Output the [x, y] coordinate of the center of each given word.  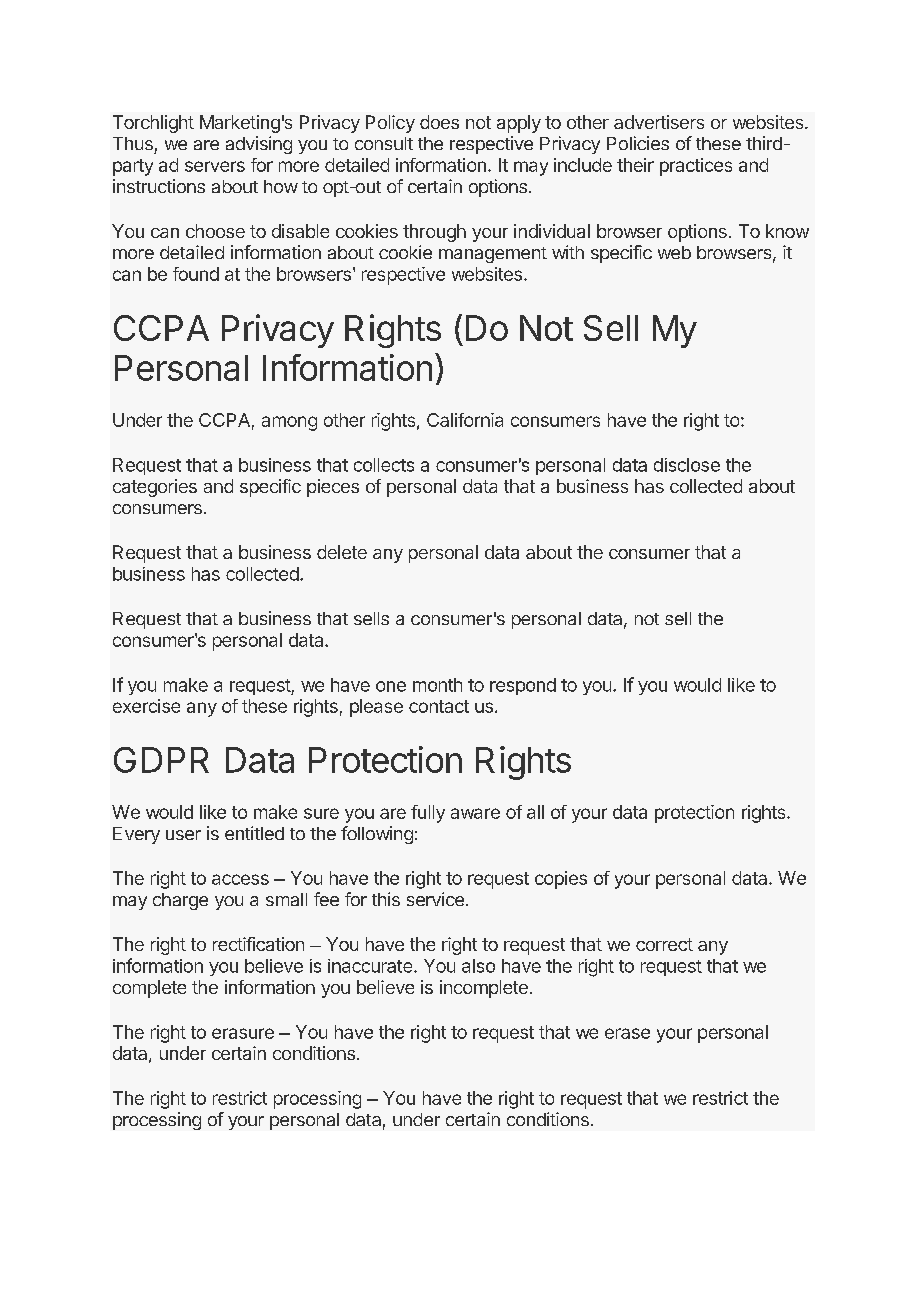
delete [342, 552]
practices [696, 167]
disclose [687, 465]
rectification [258, 944]
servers [215, 166]
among [289, 423]
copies [561, 880]
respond [523, 686]
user [183, 835]
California [465, 420]
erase [627, 1033]
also [478, 966]
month [437, 685]
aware [475, 813]
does [439, 122]
